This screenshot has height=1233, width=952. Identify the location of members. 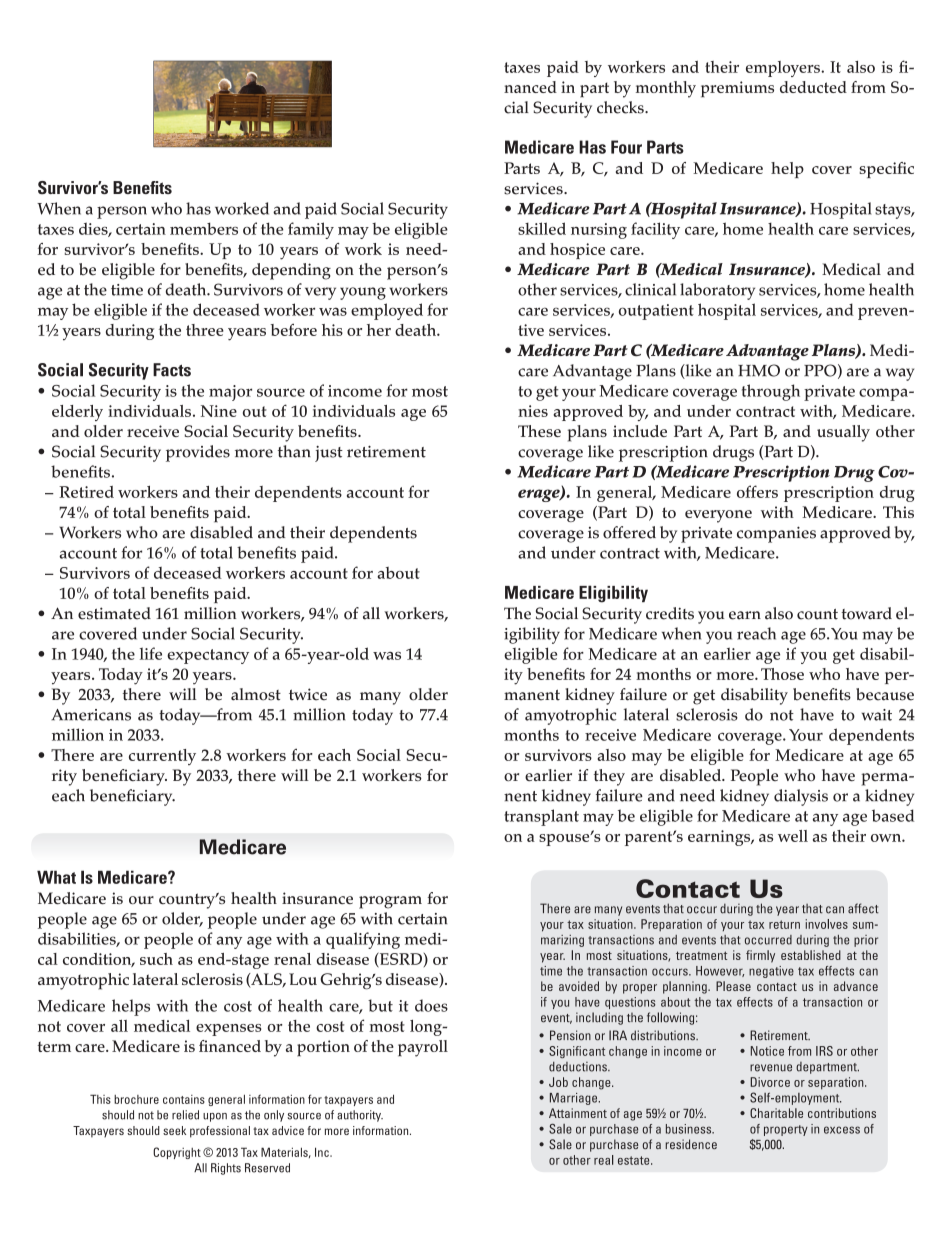
(204, 228).
